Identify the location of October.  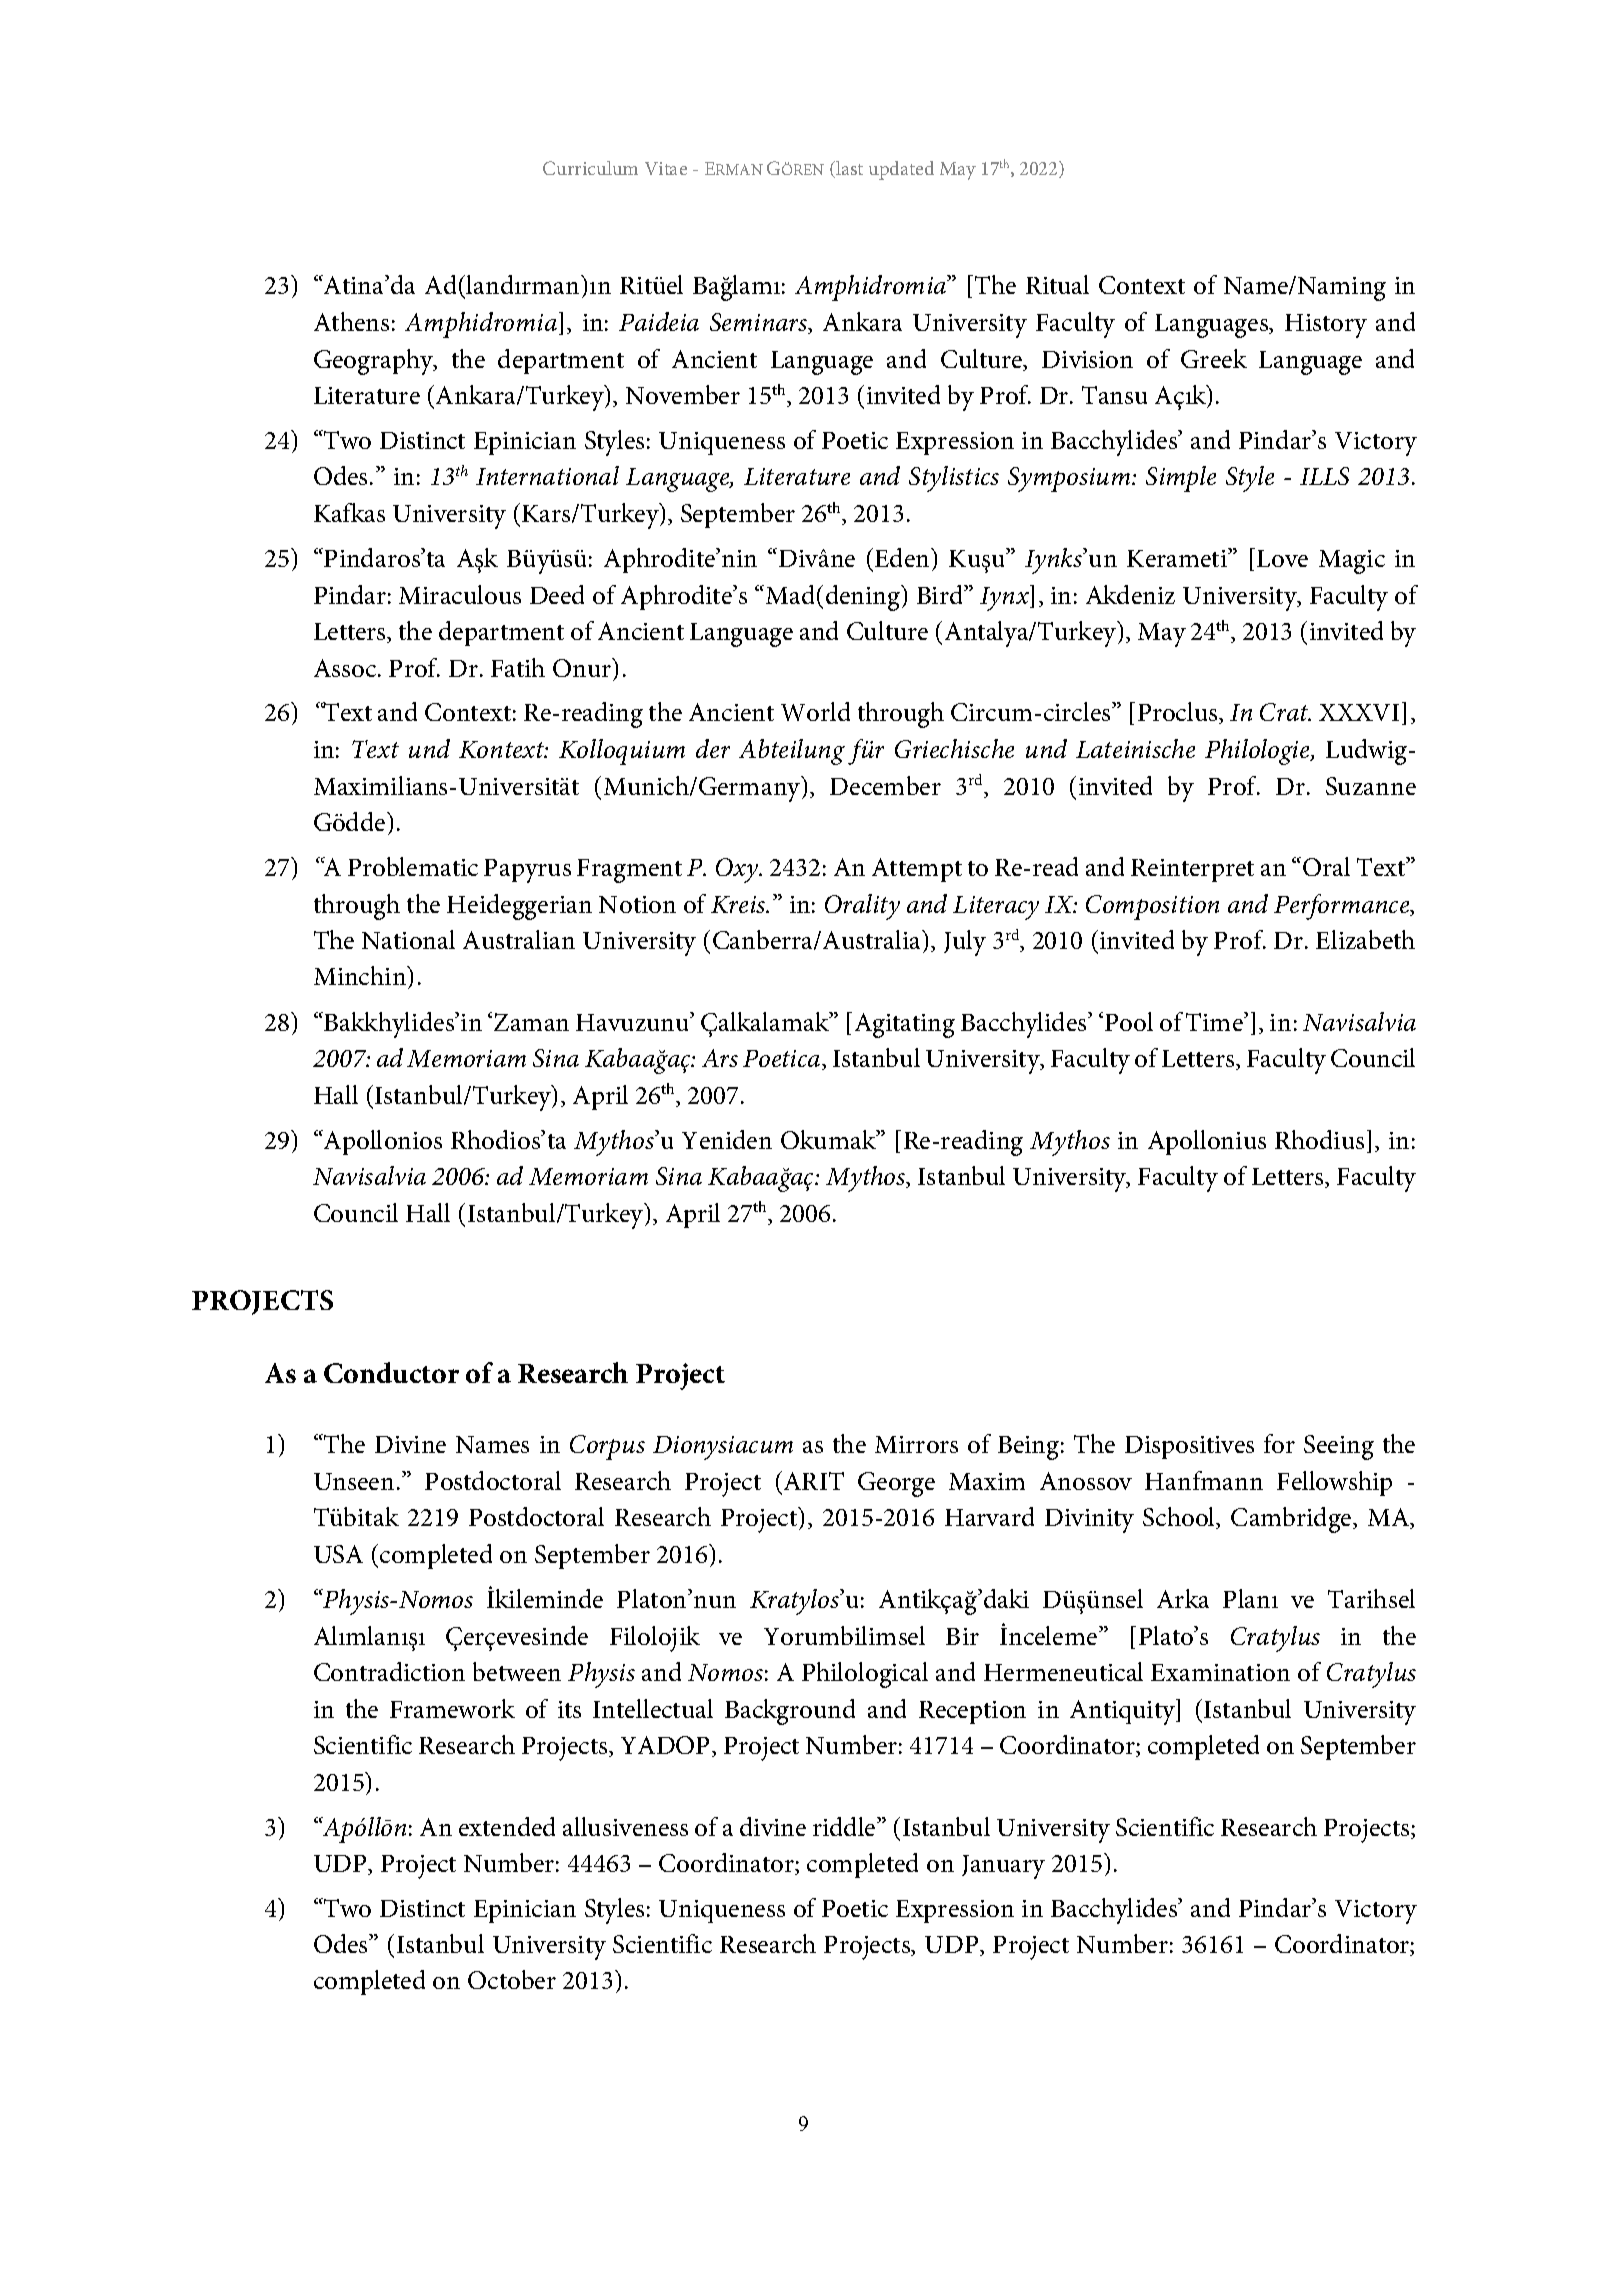
(512, 1979).
